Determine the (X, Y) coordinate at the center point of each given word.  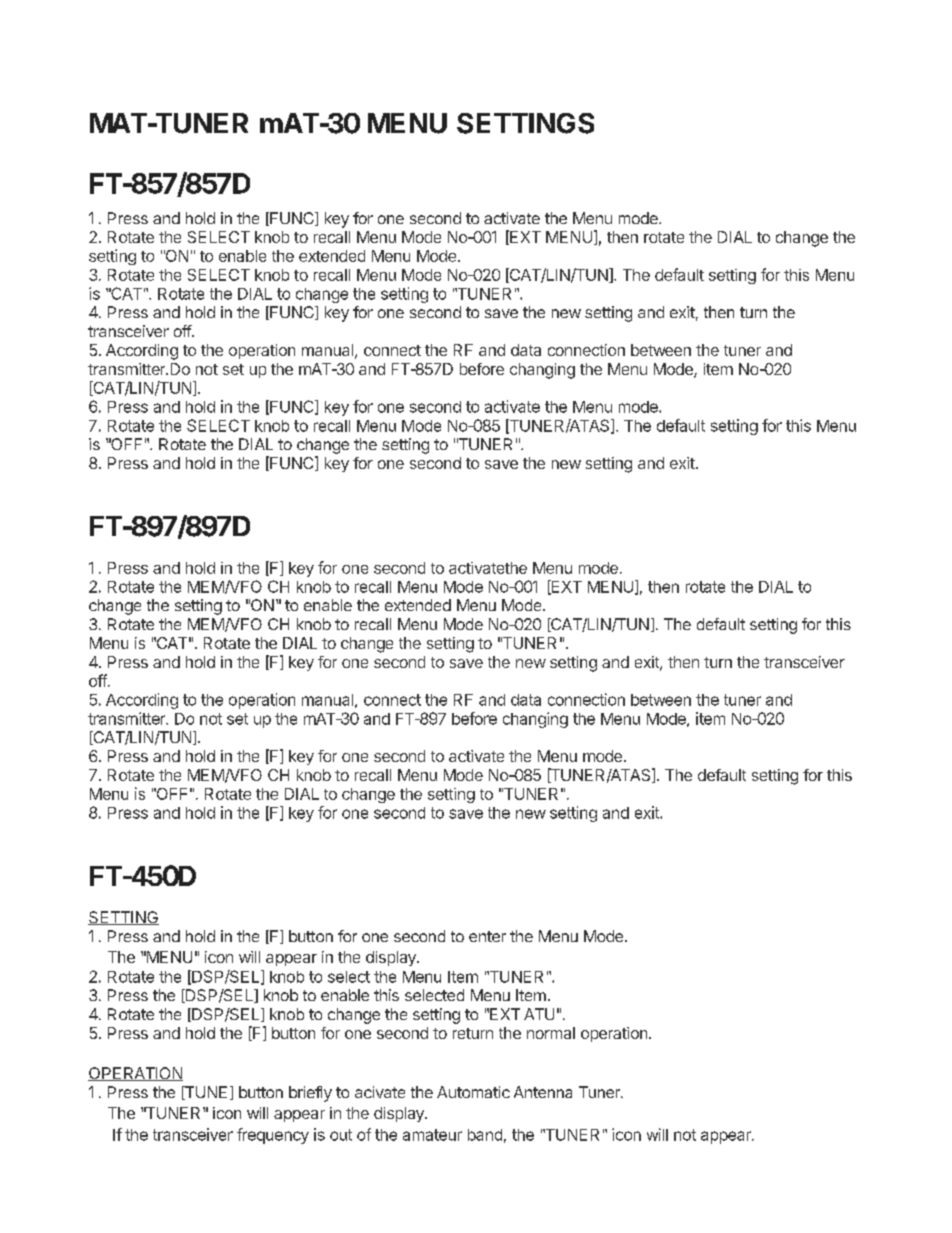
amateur (432, 1135)
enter (487, 936)
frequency (273, 1136)
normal (551, 1033)
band (485, 1135)
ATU (539, 1014)
